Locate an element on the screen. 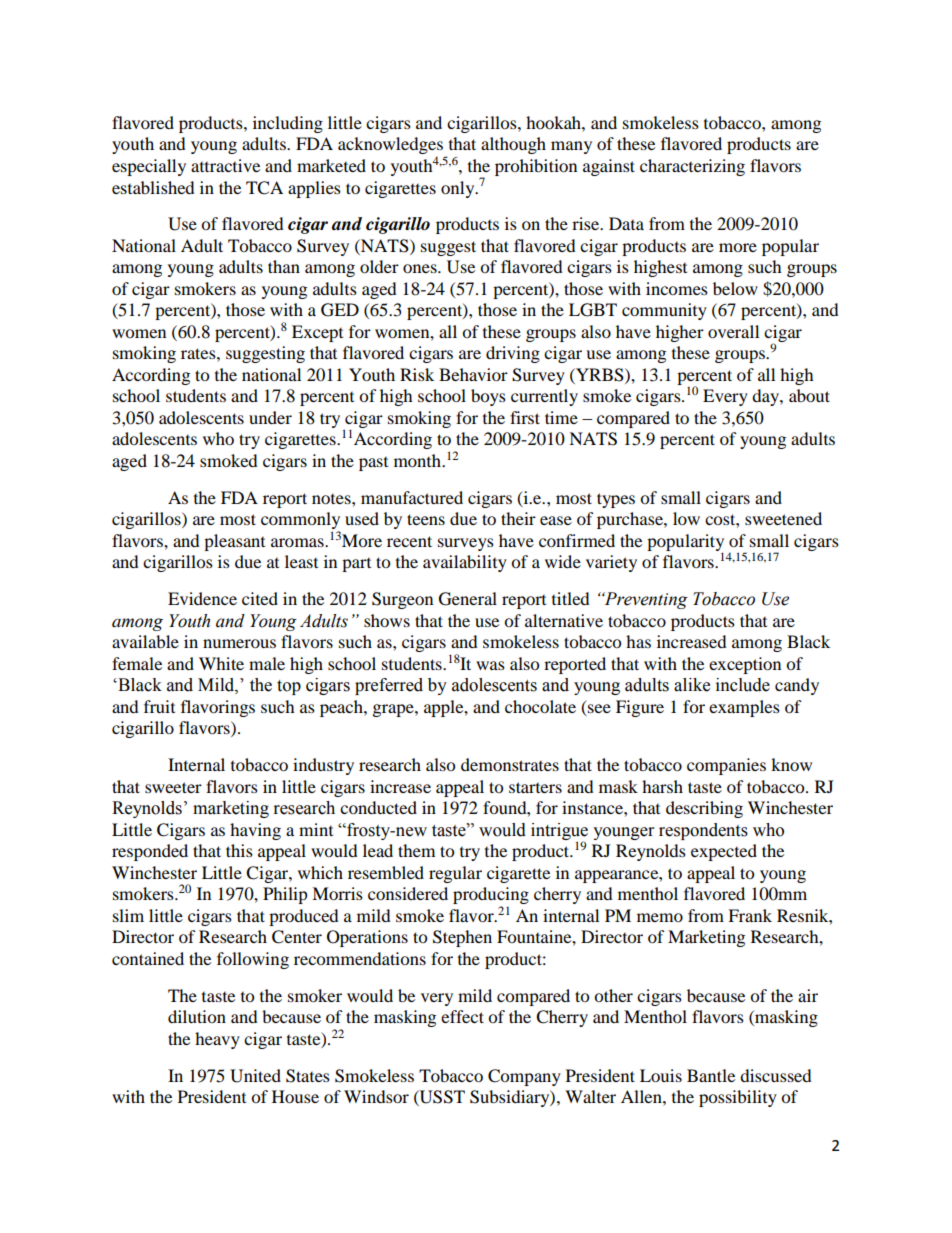 Image resolution: width=952 pixels, height=1233 pixels. regular is located at coordinates (455, 874).
